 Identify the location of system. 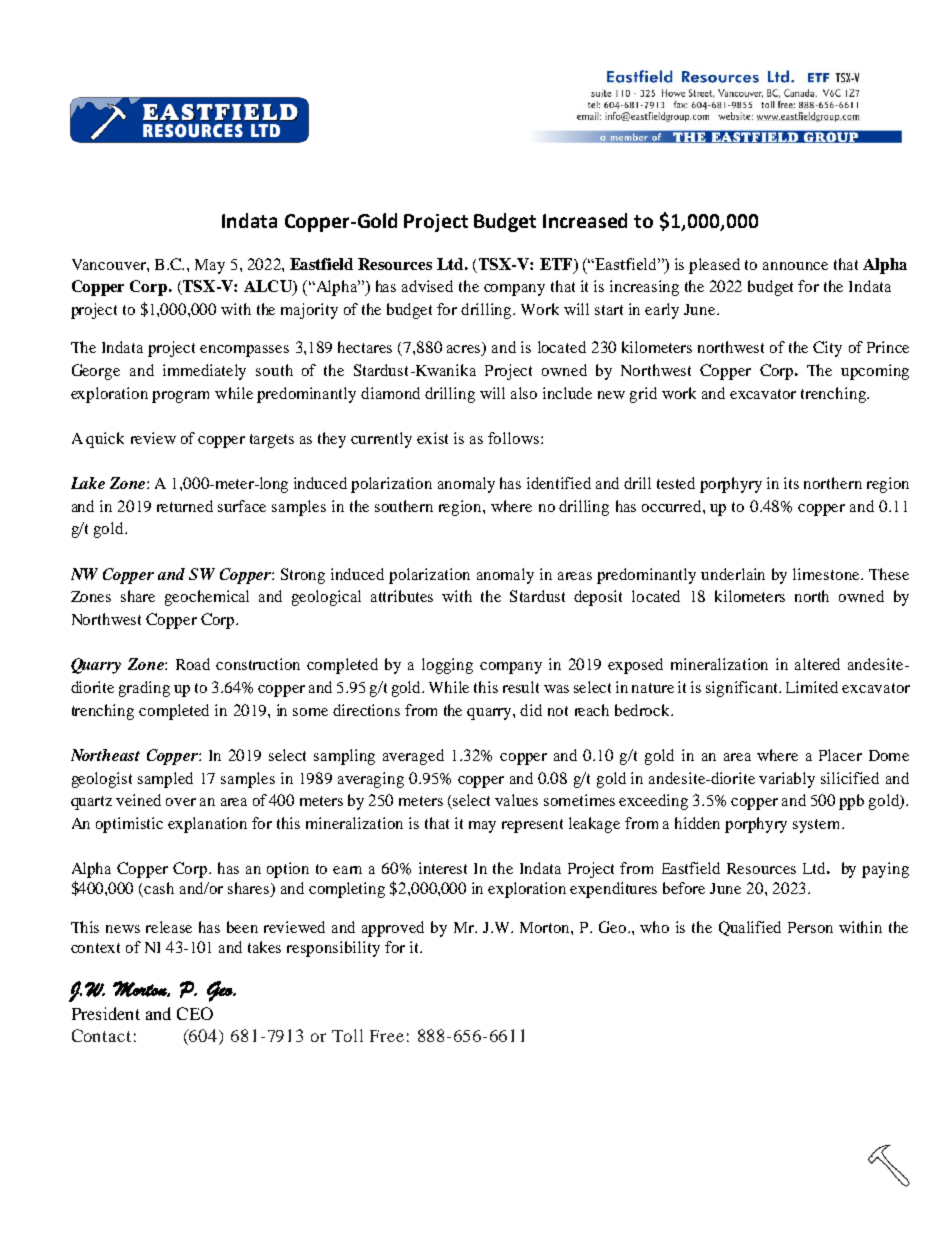
(818, 826).
